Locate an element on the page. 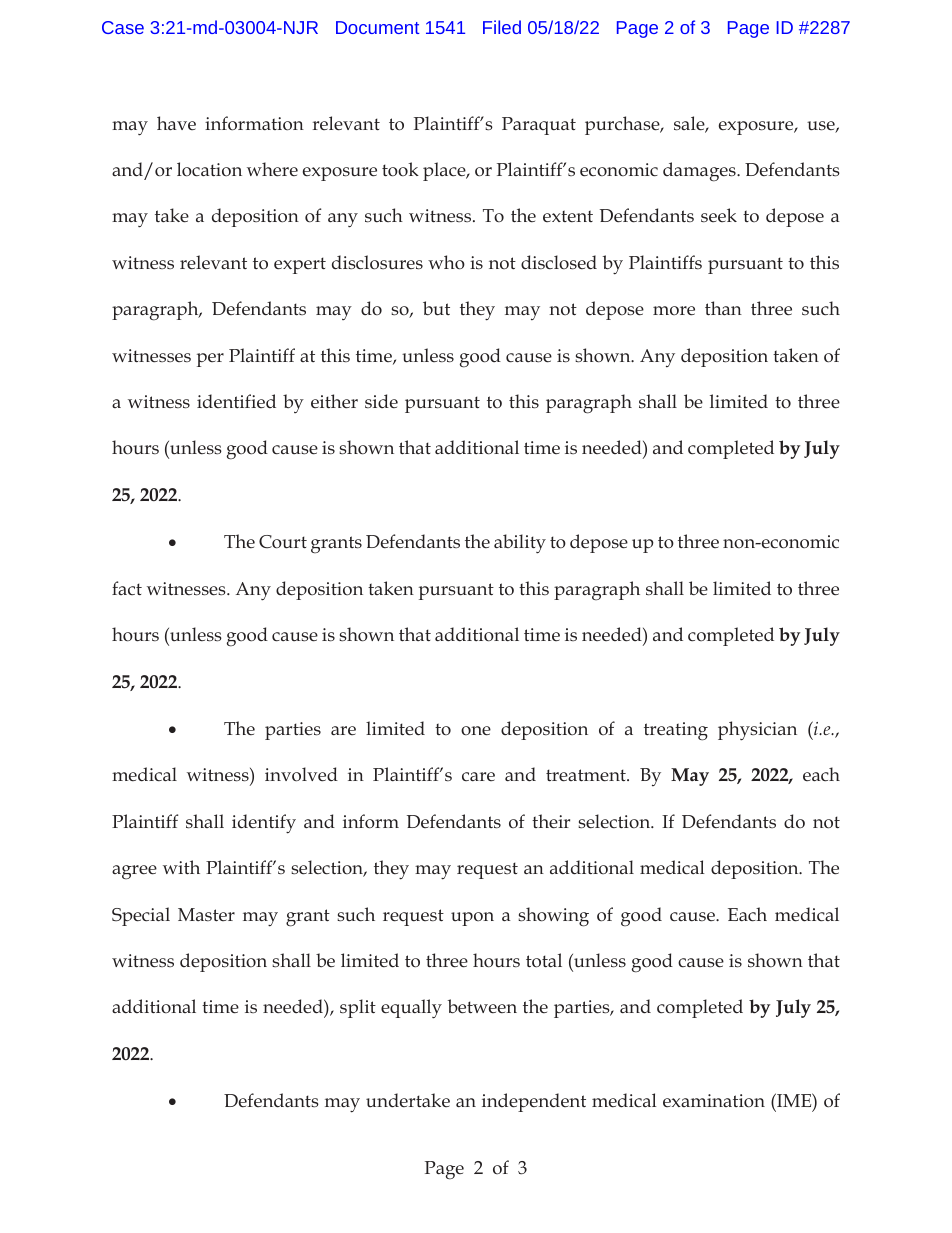  ability is located at coordinates (520, 544).
